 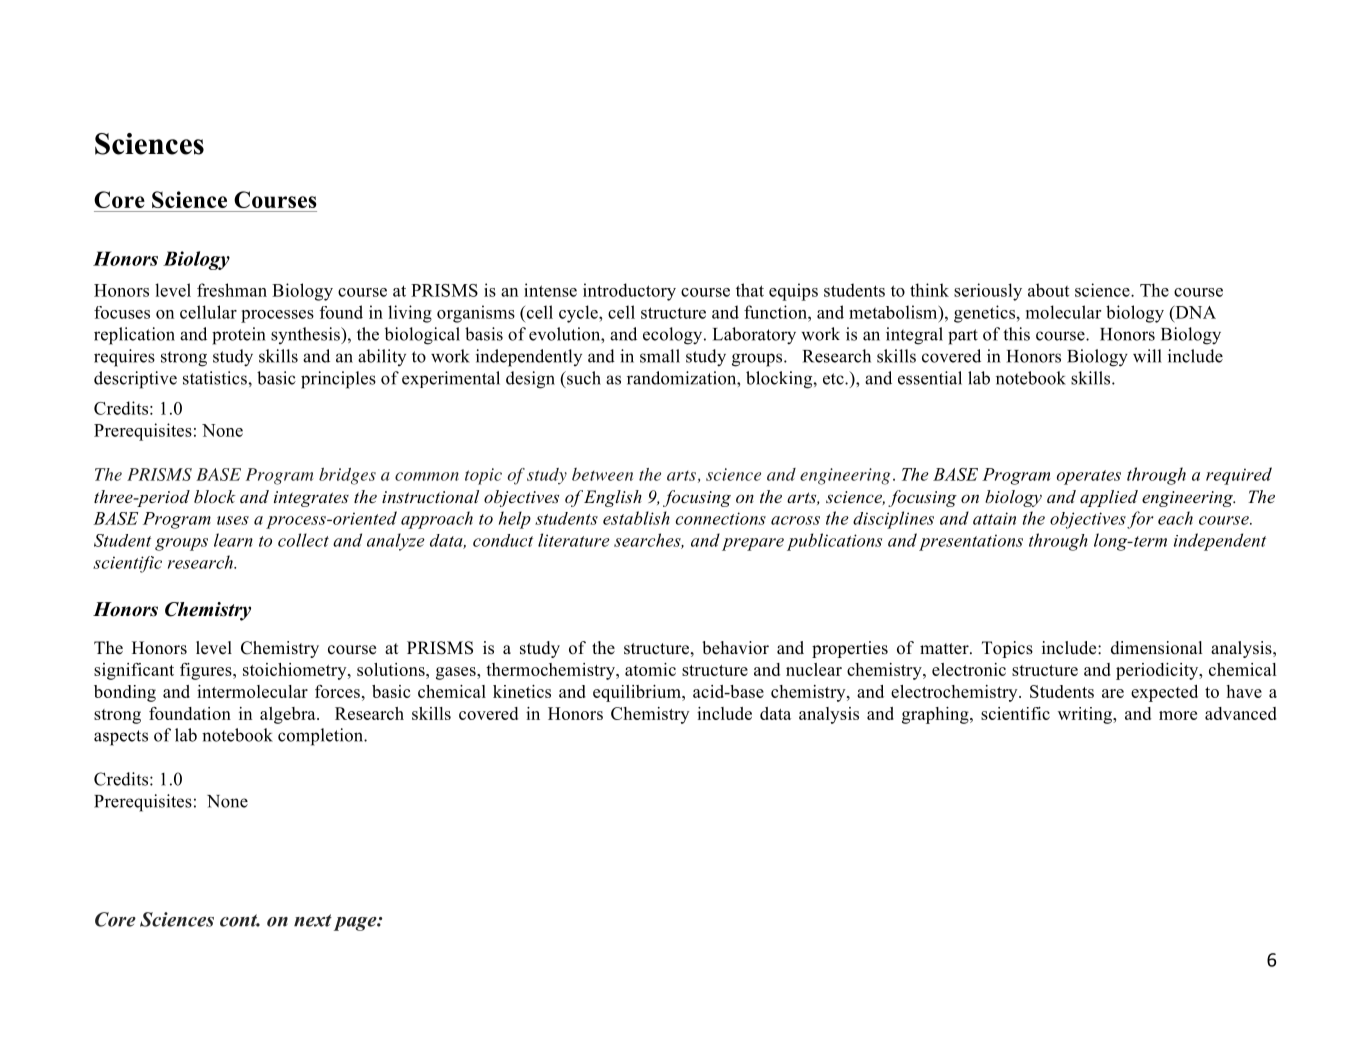 I want to click on learn, so click(x=233, y=540).
